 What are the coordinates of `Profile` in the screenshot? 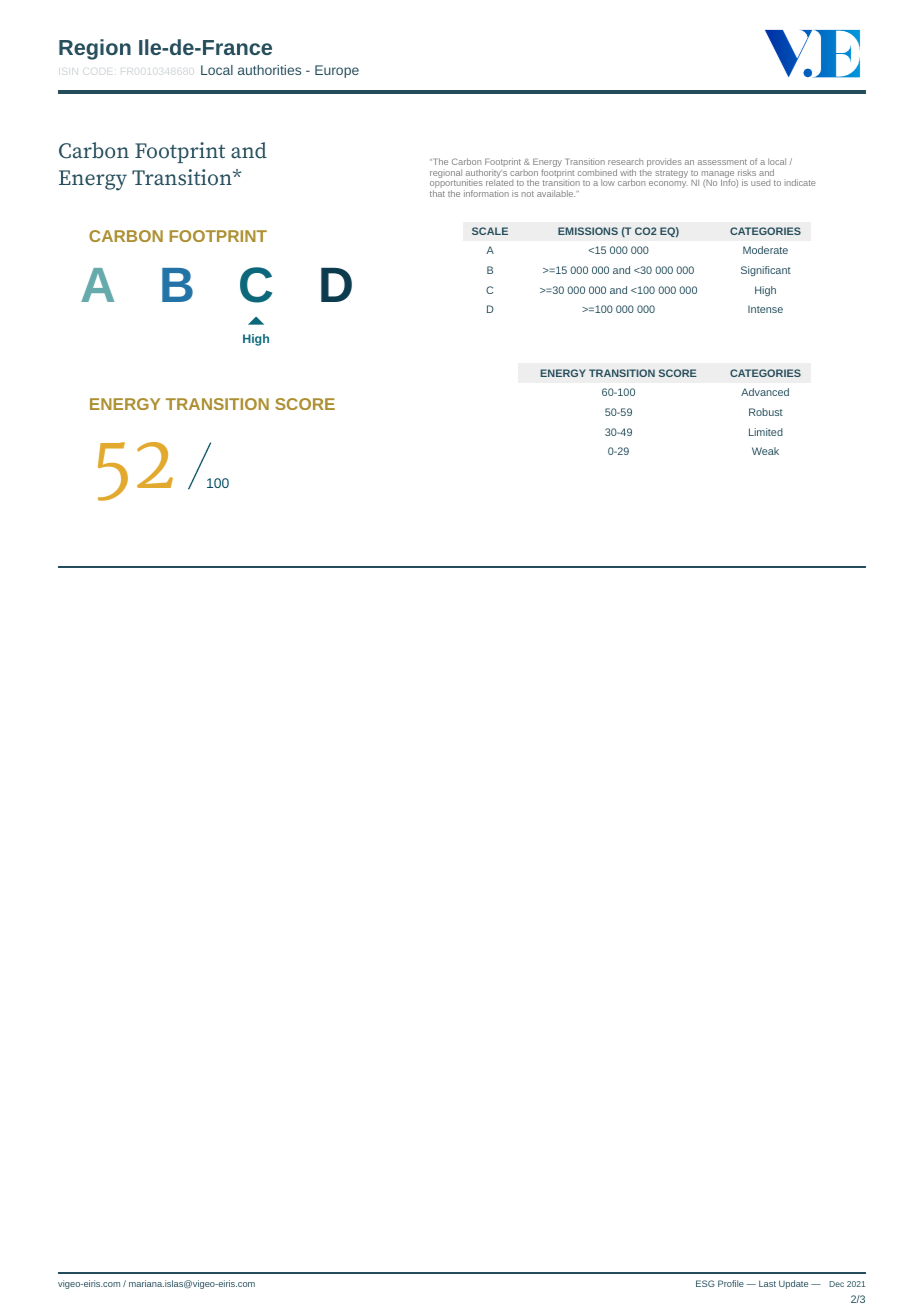 It's located at (731, 1283).
